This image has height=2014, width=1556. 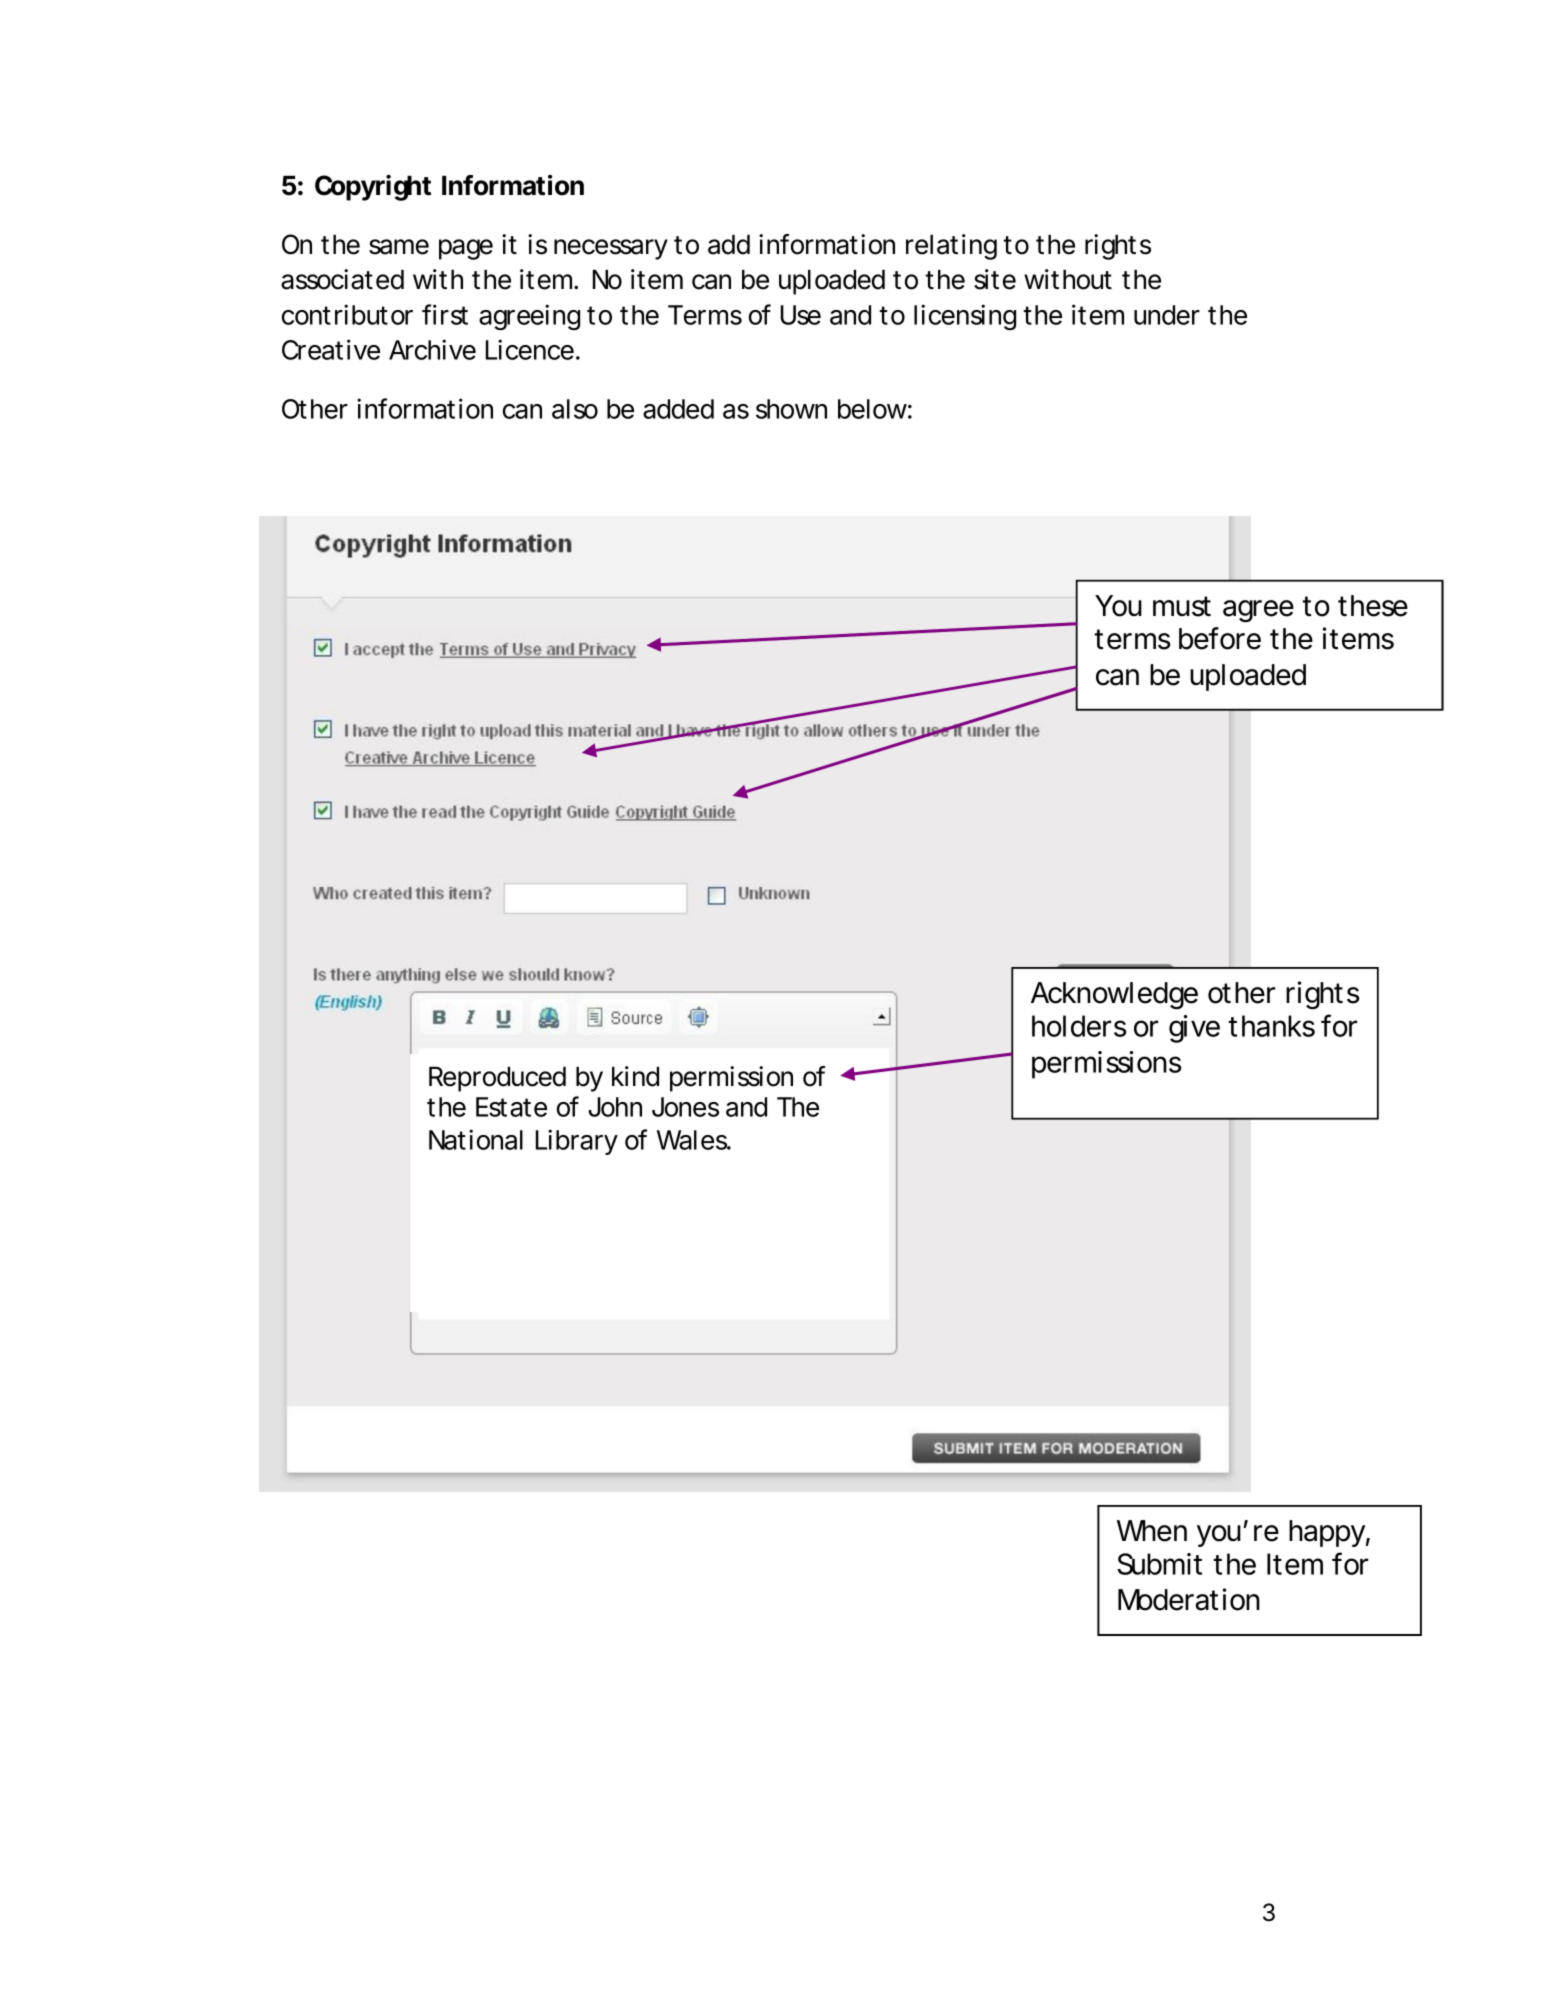 I want to click on relating, so click(x=951, y=247).
